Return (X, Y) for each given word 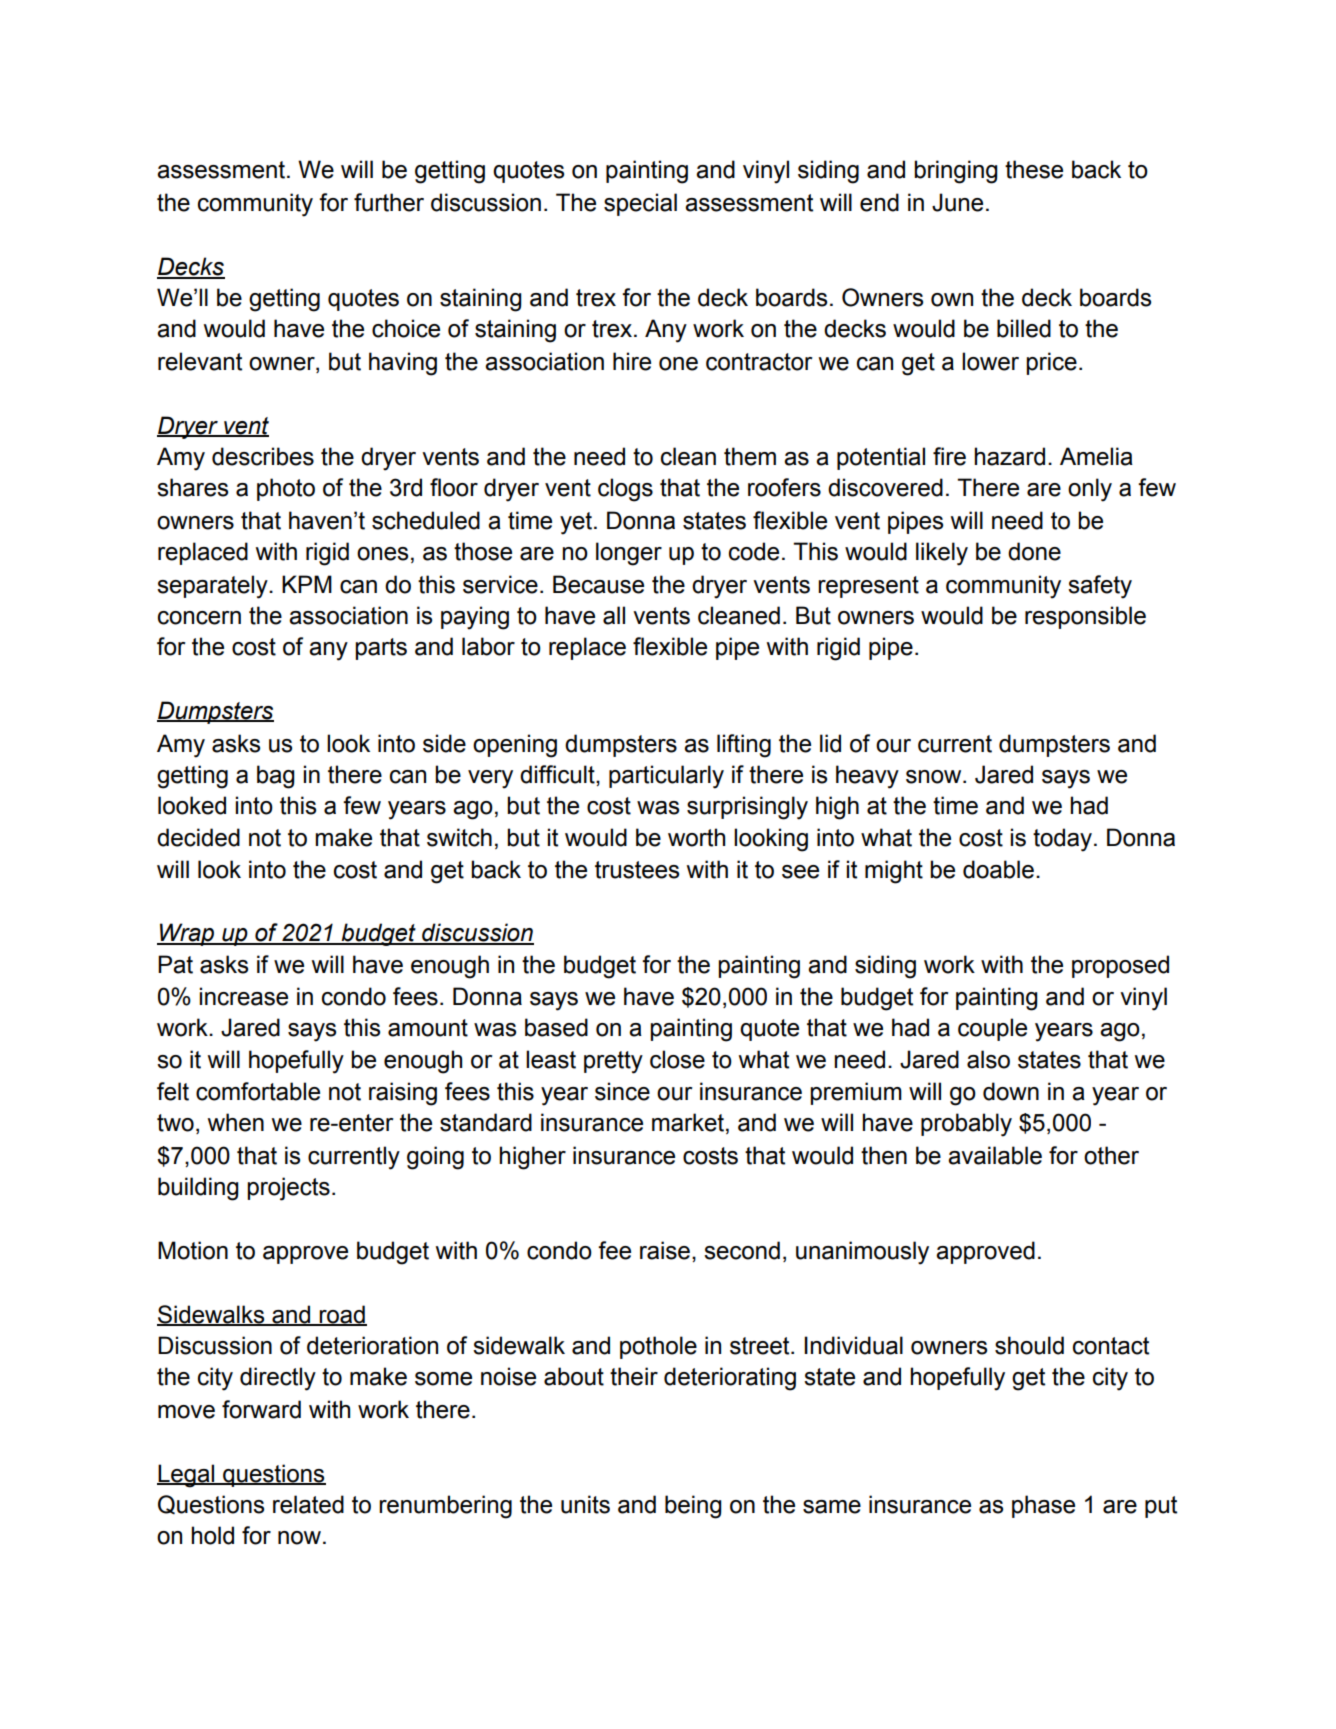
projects (288, 1189)
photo (286, 489)
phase (1043, 1506)
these (1034, 169)
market (688, 1122)
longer (629, 554)
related (308, 1504)
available (995, 1155)
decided (198, 837)
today (1062, 840)
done (1034, 551)
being (693, 1507)
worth (696, 837)
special (640, 204)
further (389, 202)
